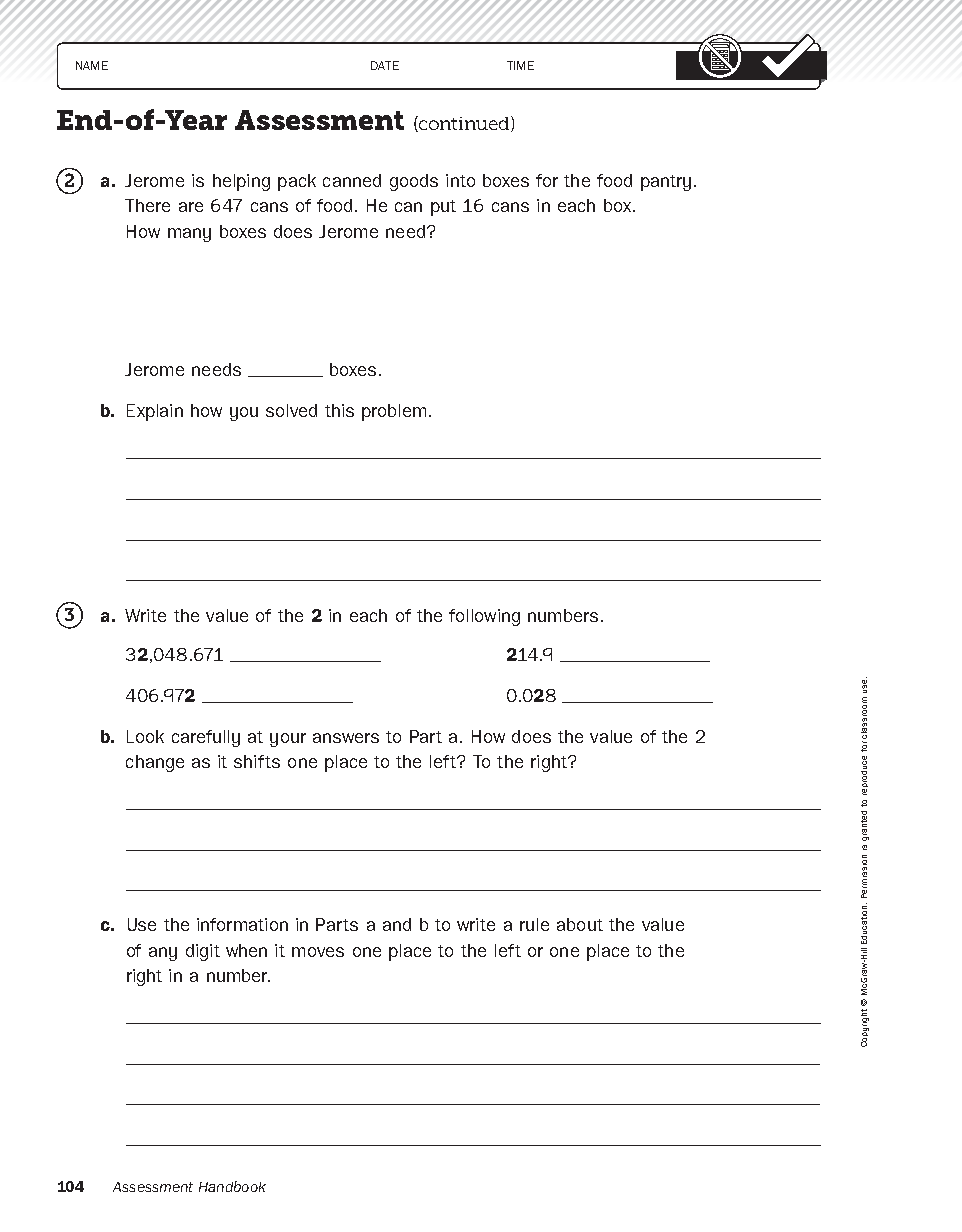 The image size is (962, 1232). I want to click on Handbook, so click(232, 1186).
